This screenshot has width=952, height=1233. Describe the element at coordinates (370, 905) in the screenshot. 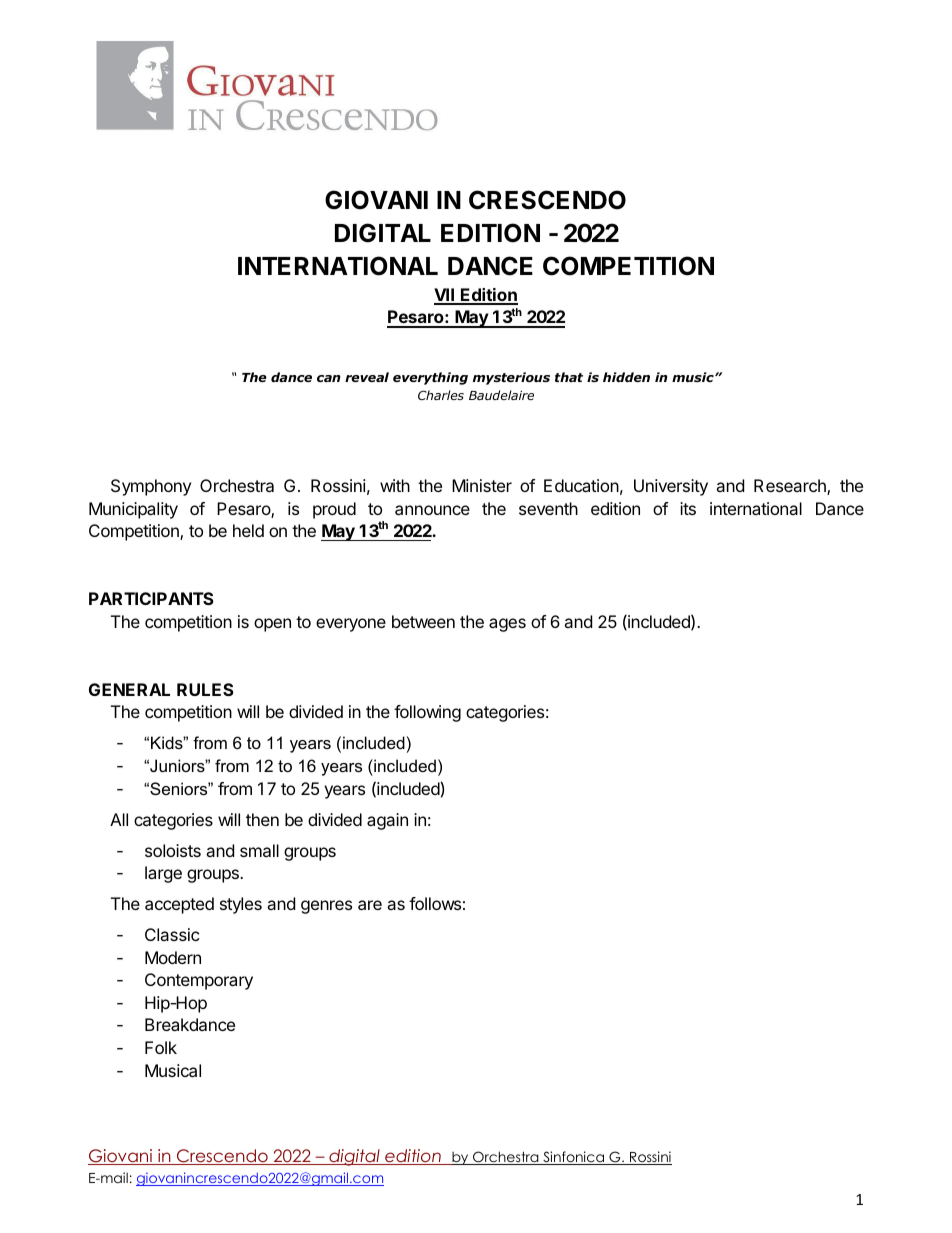

I see `are` at that location.
